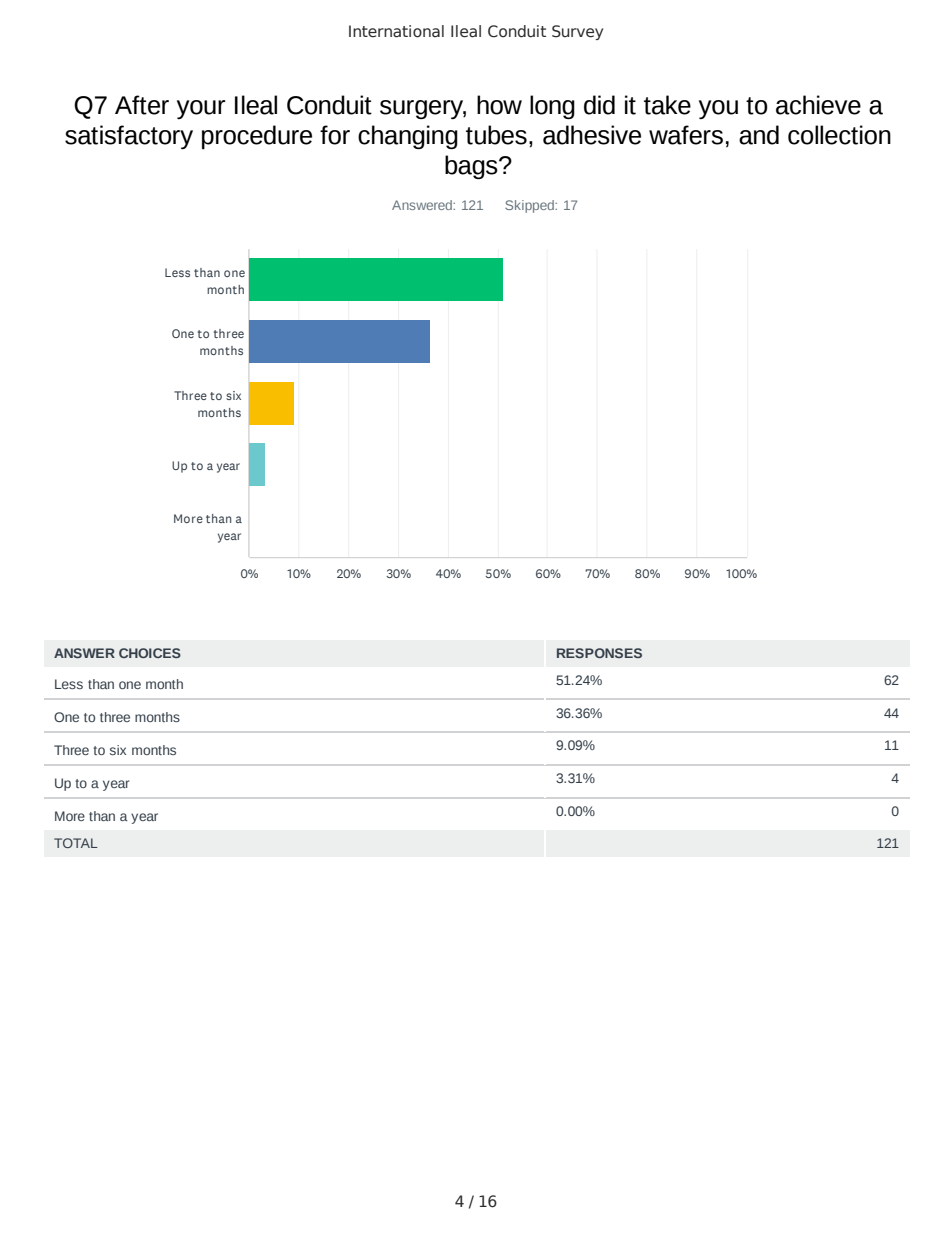 The height and width of the image is (1233, 952). Describe the element at coordinates (408, 137) in the image. I see `changing` at that location.
